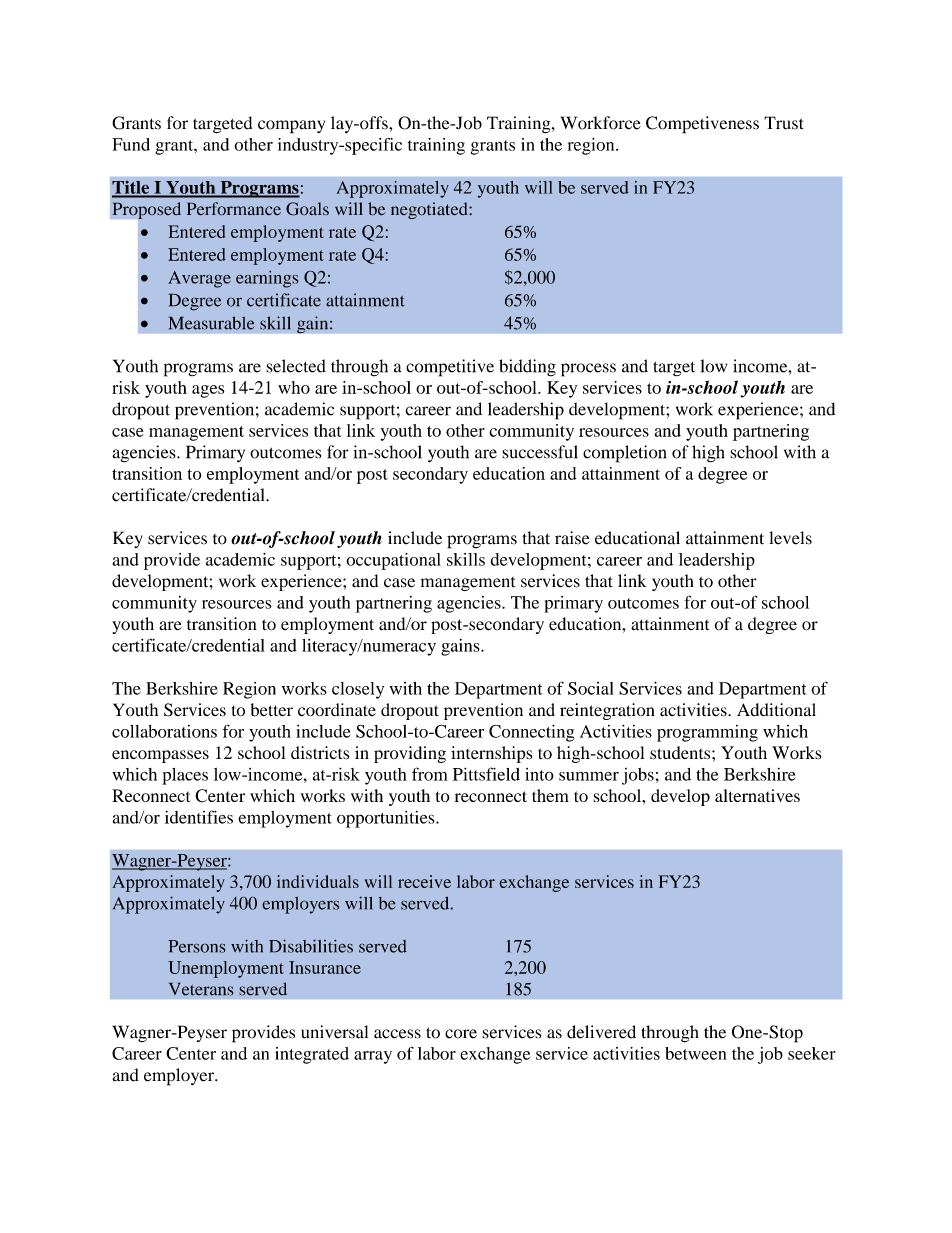 Image resolution: width=952 pixels, height=1233 pixels. What do you see at coordinates (461, 1034) in the screenshot?
I see `core` at bounding box center [461, 1034].
